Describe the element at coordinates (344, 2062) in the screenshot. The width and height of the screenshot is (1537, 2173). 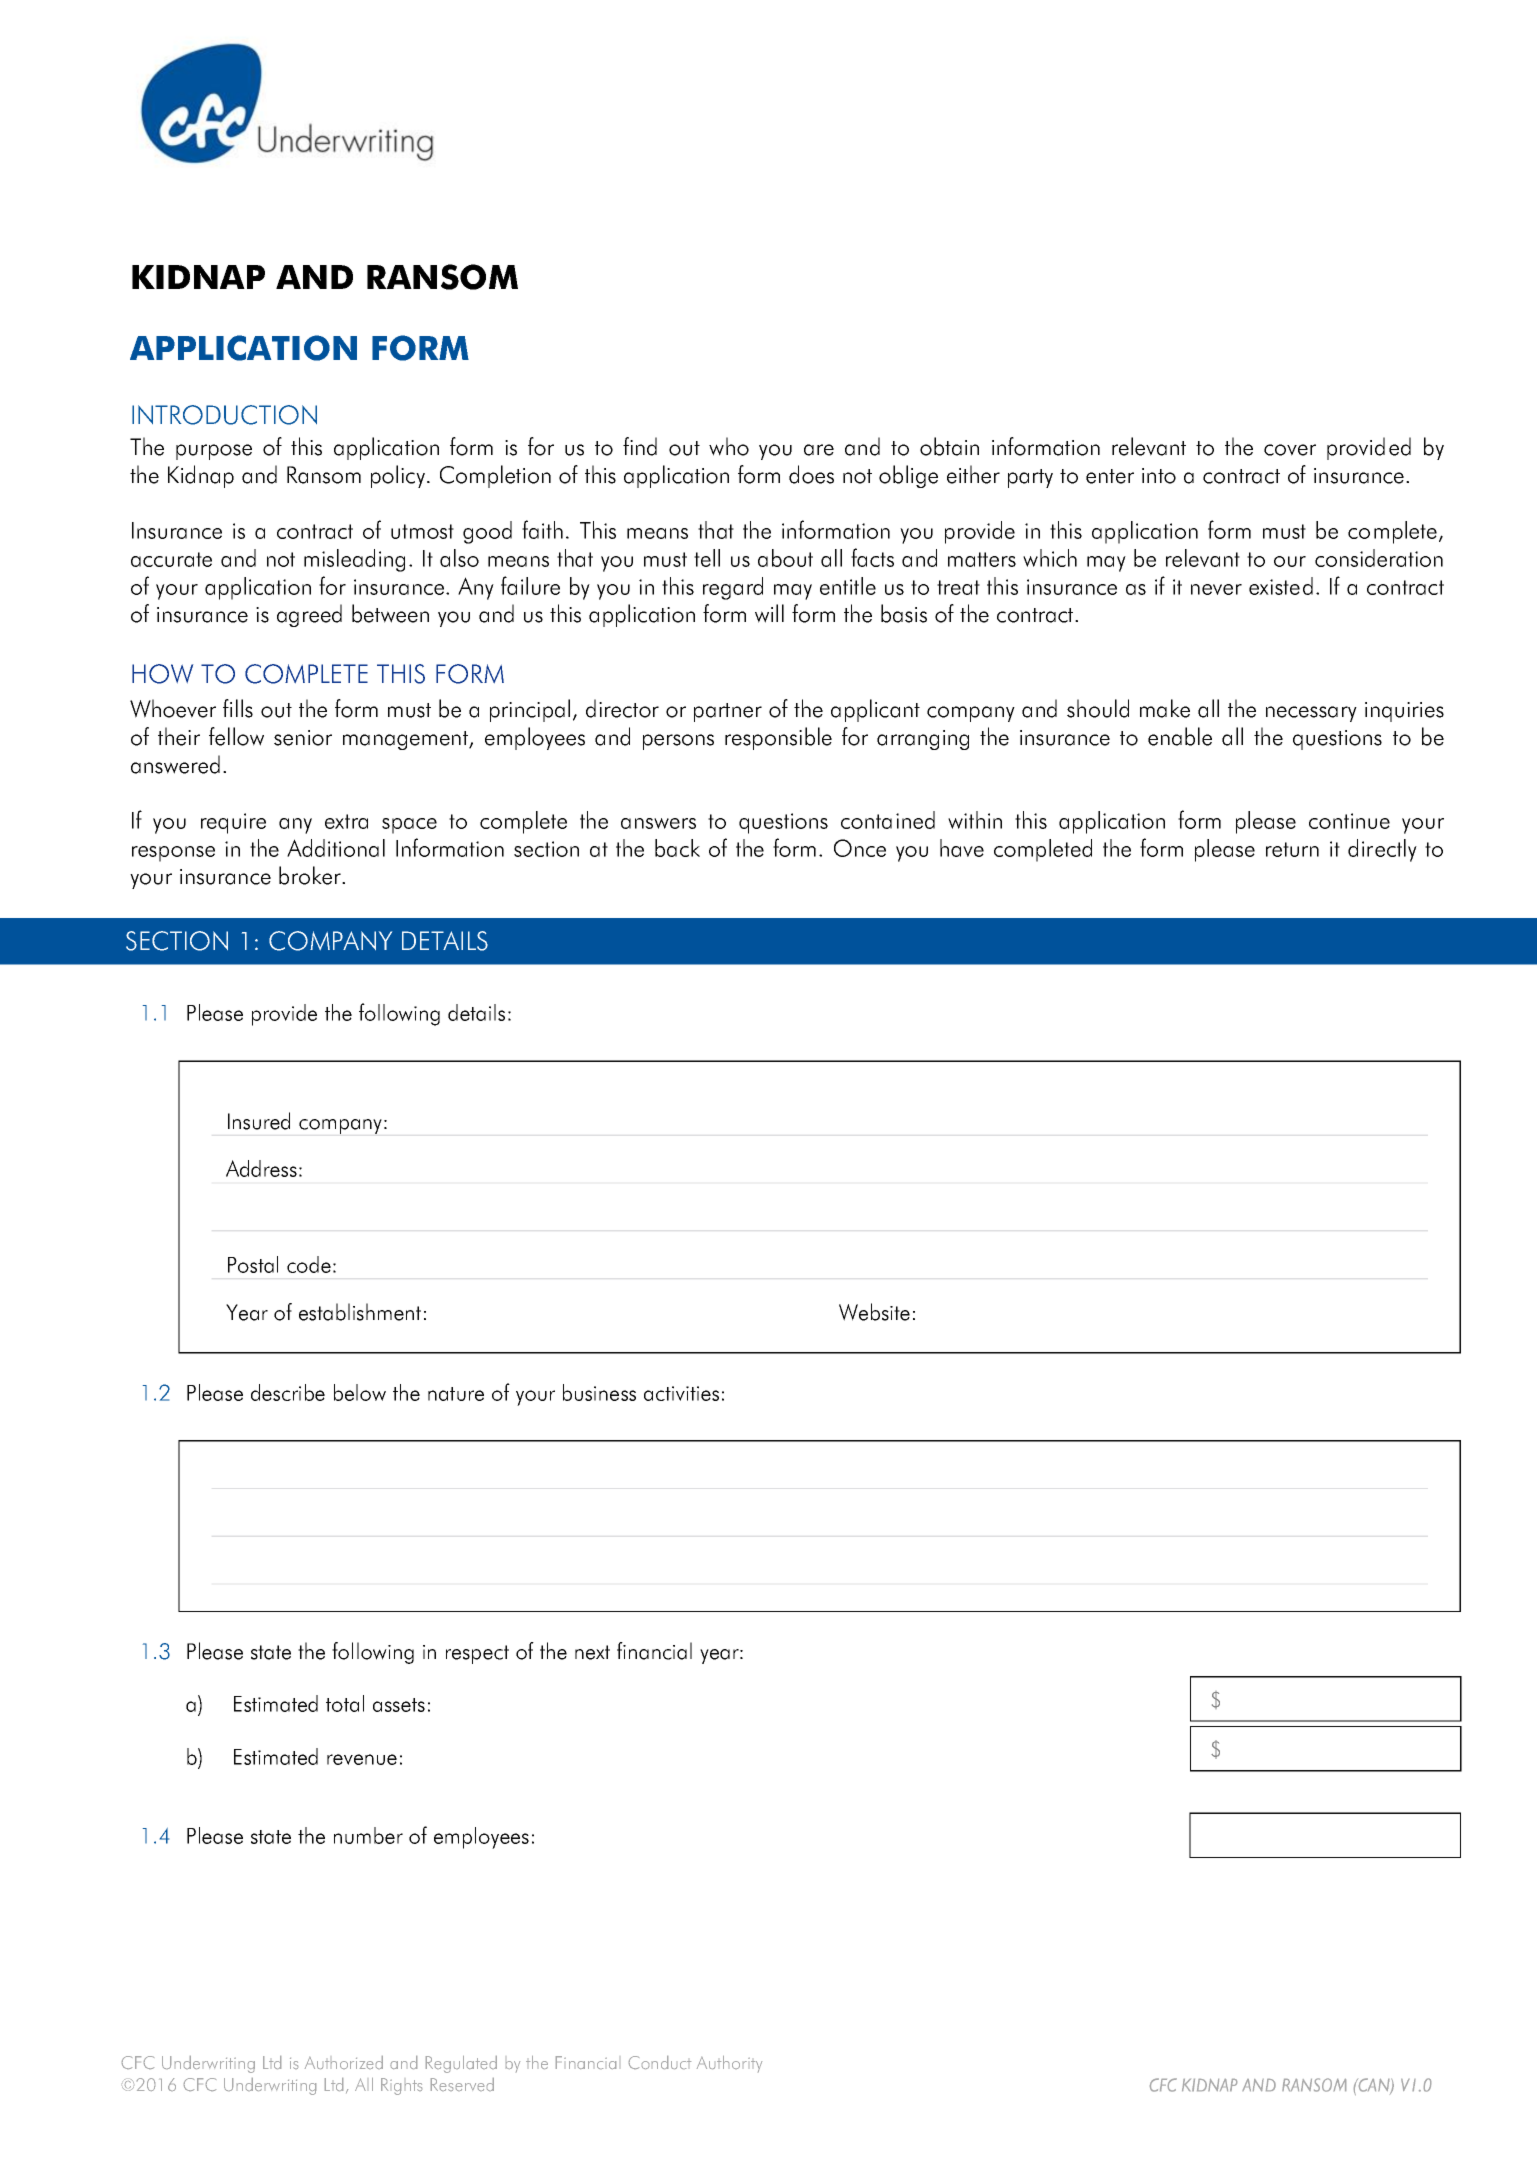
I see `Authorized` at that location.
